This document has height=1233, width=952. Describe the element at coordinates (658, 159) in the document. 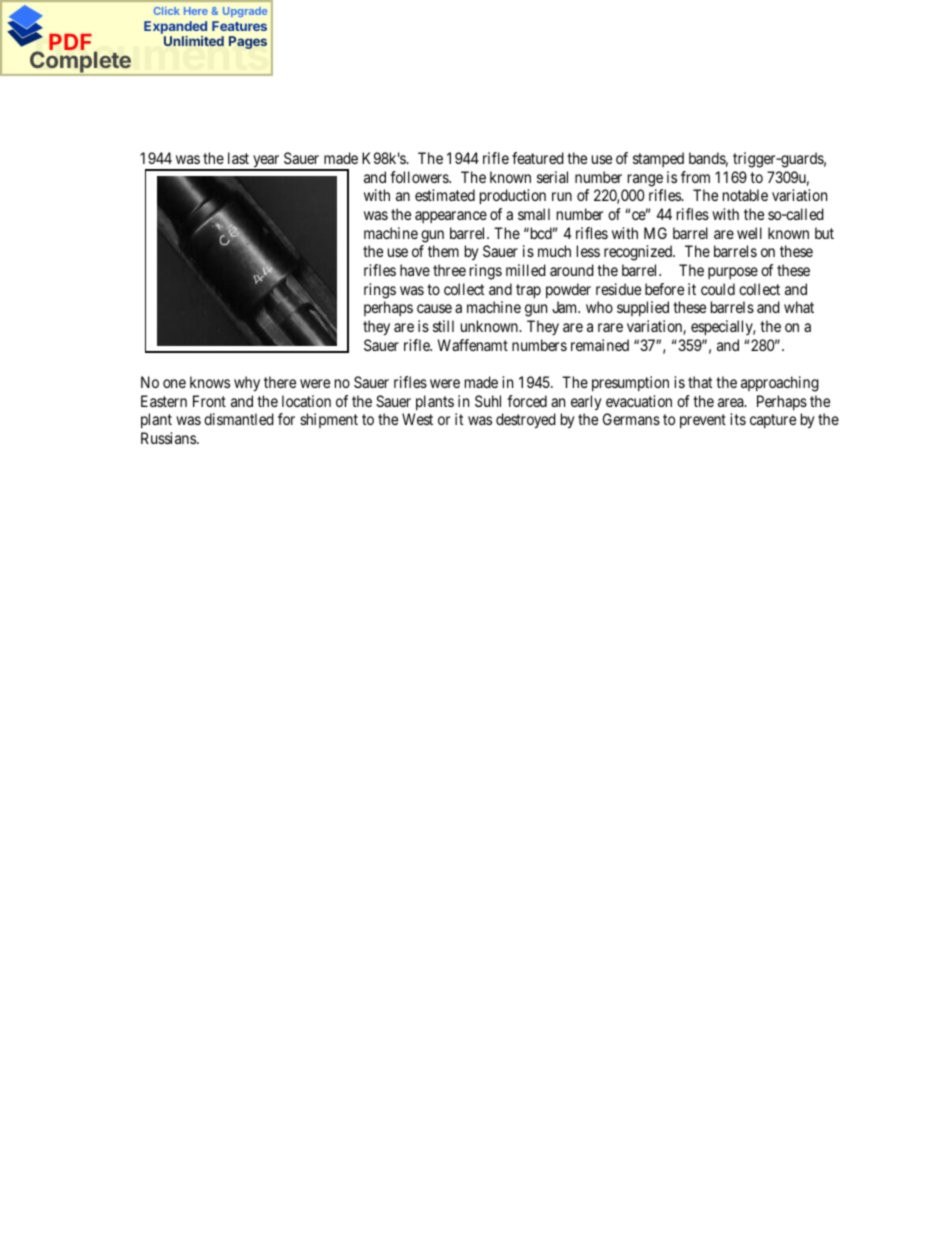

I see `stamped` at that location.
